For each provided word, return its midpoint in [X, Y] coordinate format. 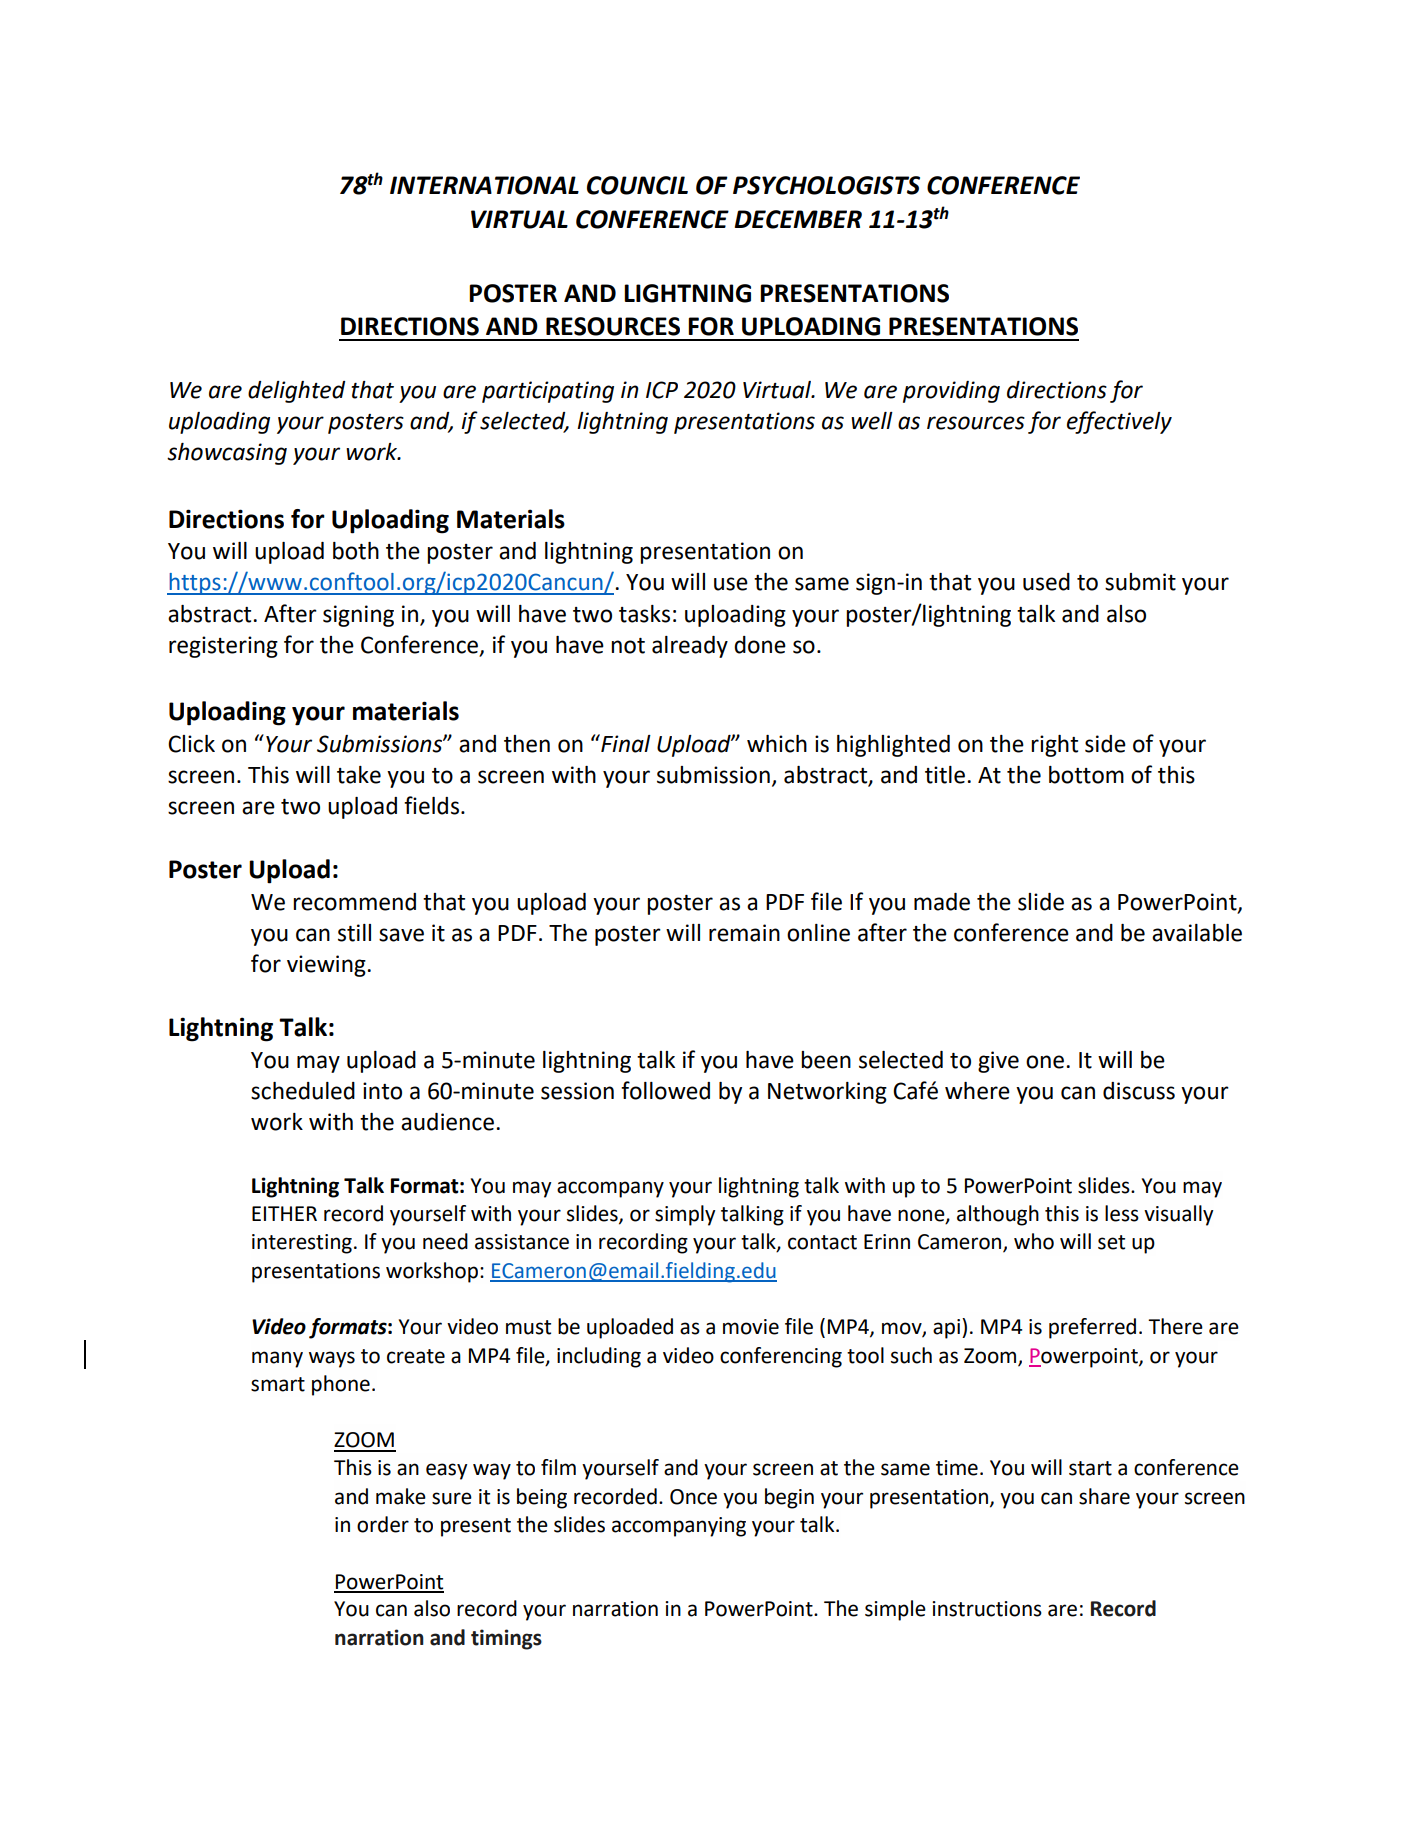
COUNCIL [637, 185]
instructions [987, 1609]
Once [693, 1497]
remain [744, 933]
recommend [354, 902]
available [1197, 933]
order [383, 1524]
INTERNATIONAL [484, 185]
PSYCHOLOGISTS [826, 185]
